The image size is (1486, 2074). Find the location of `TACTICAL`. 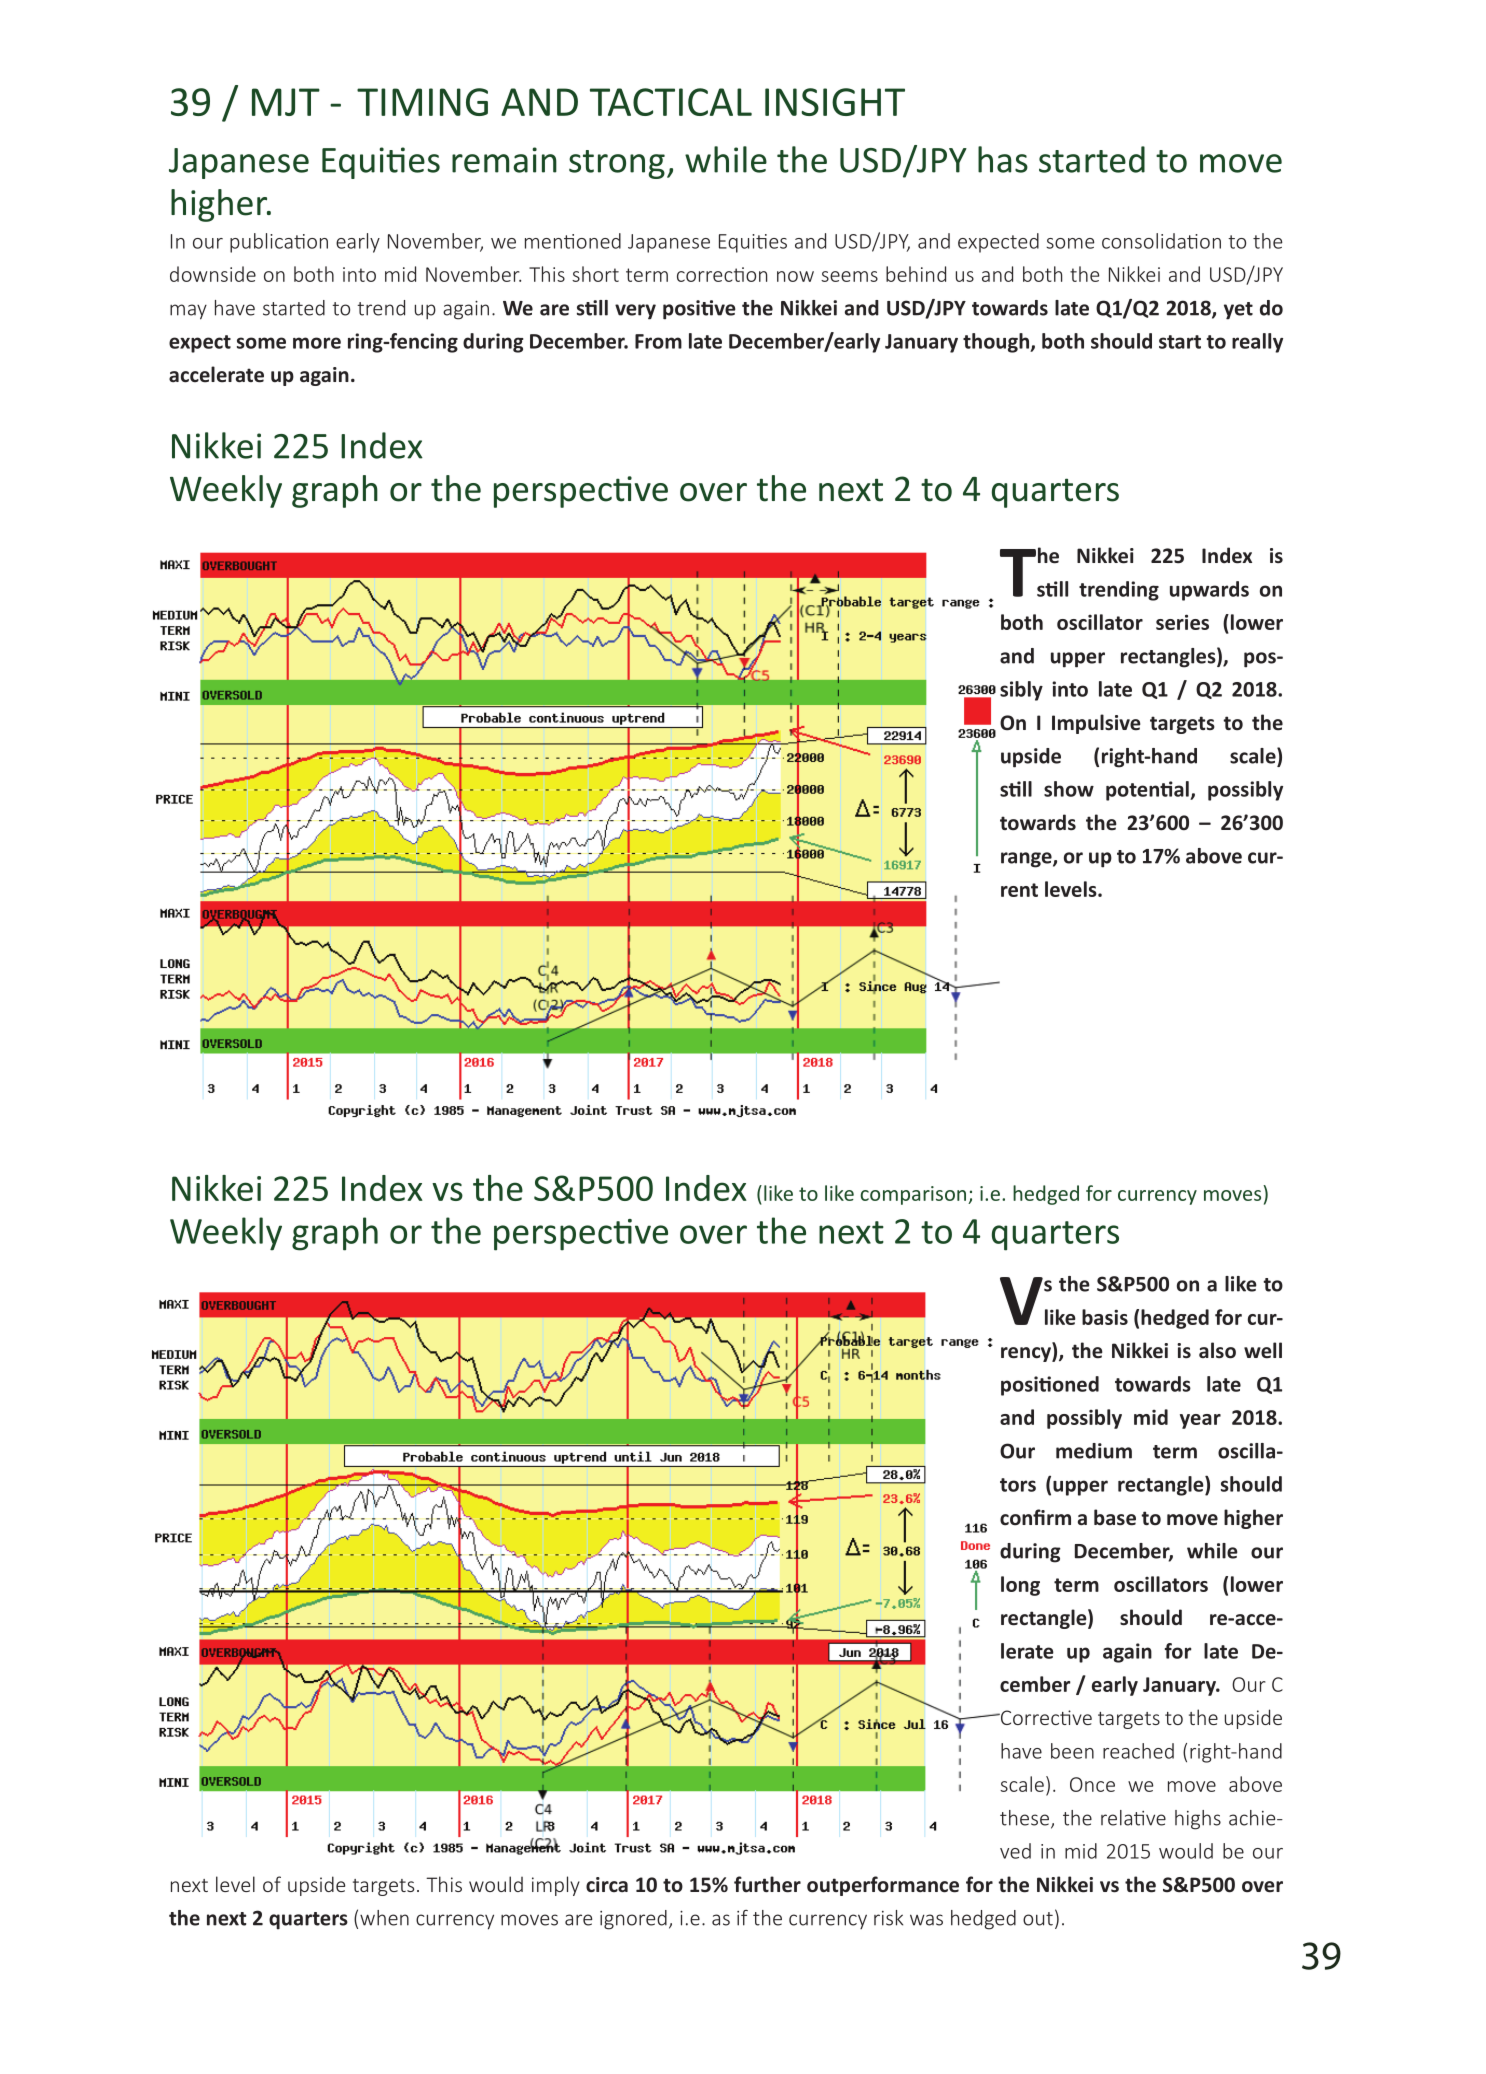

TACTICAL is located at coordinates (671, 102).
